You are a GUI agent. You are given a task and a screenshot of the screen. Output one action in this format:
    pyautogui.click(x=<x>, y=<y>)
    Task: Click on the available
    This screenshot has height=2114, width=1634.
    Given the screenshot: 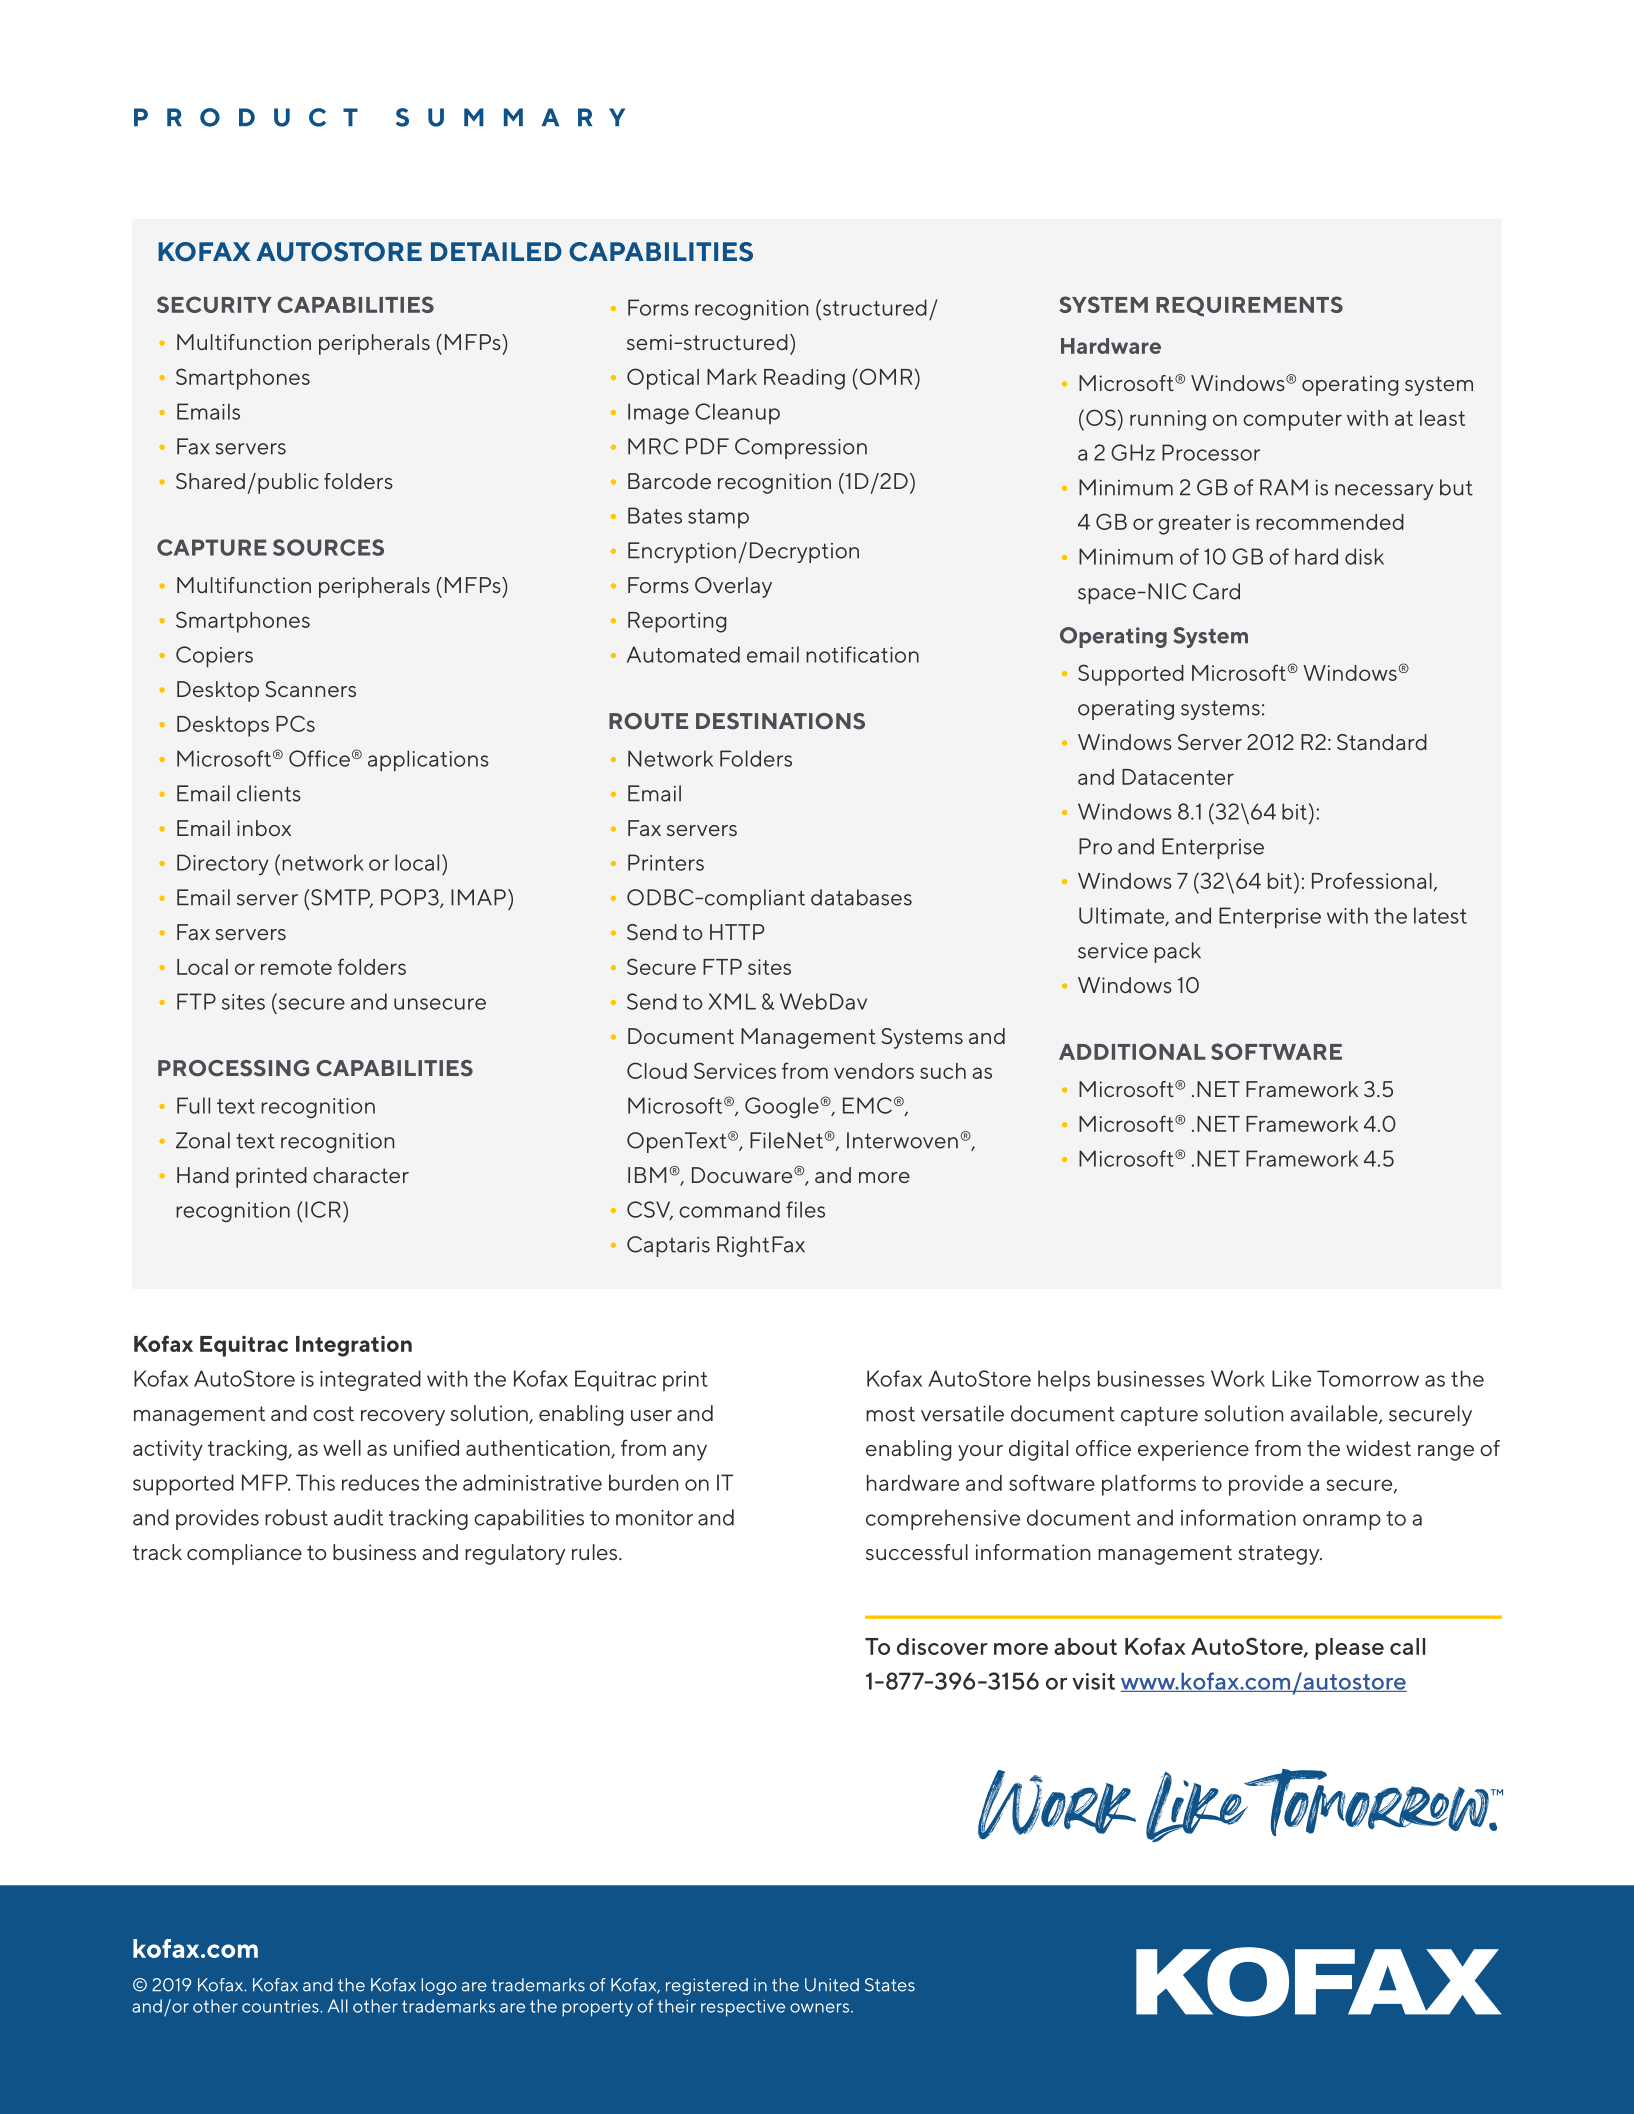 What is the action you would take?
    pyautogui.click(x=1335, y=1414)
